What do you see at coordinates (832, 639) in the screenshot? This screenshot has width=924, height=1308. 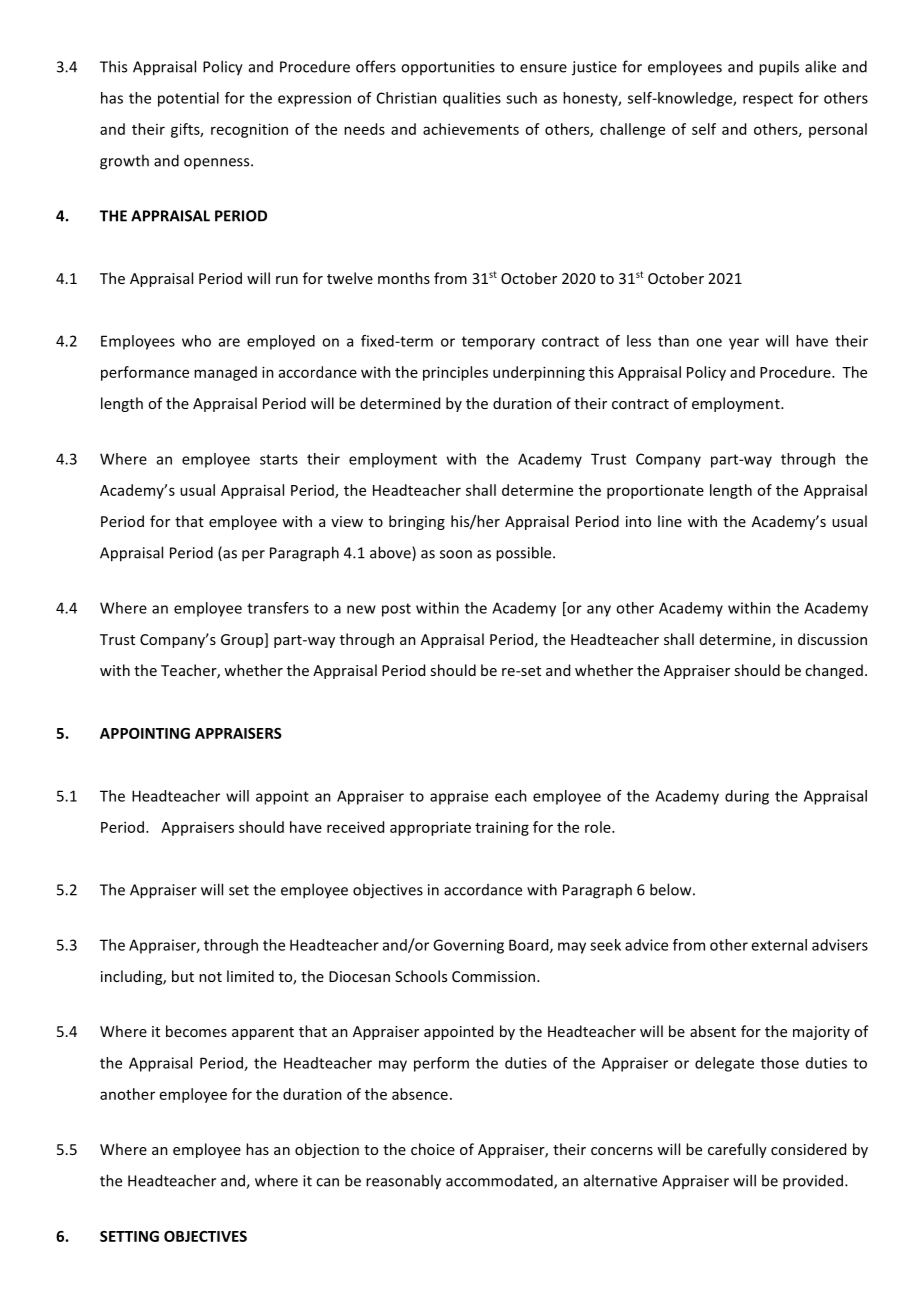 I see `discussion` at bounding box center [832, 639].
